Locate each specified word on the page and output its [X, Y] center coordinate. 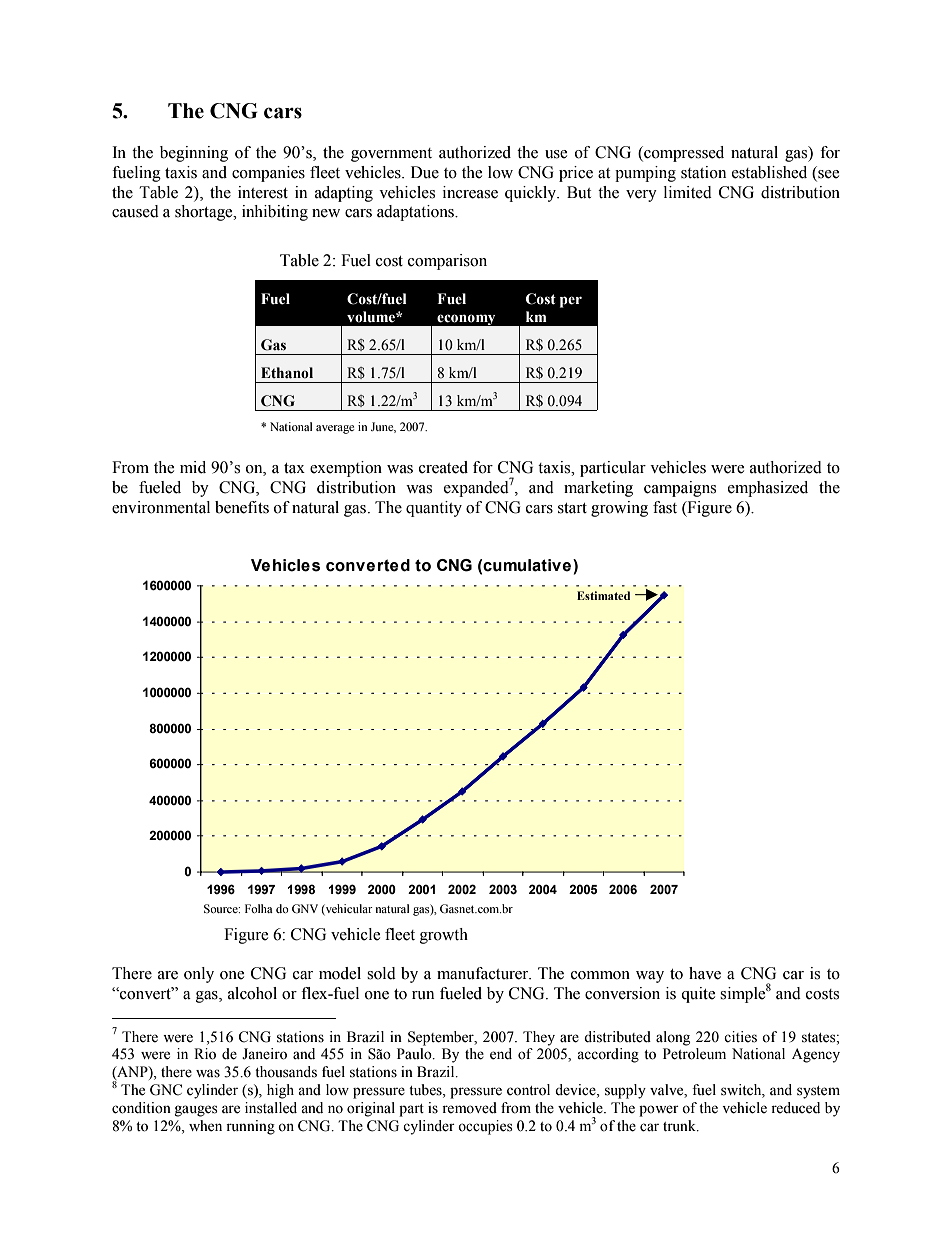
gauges [196, 1111]
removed [469, 1108]
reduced [795, 1108]
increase [470, 192]
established [769, 172]
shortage [205, 213]
